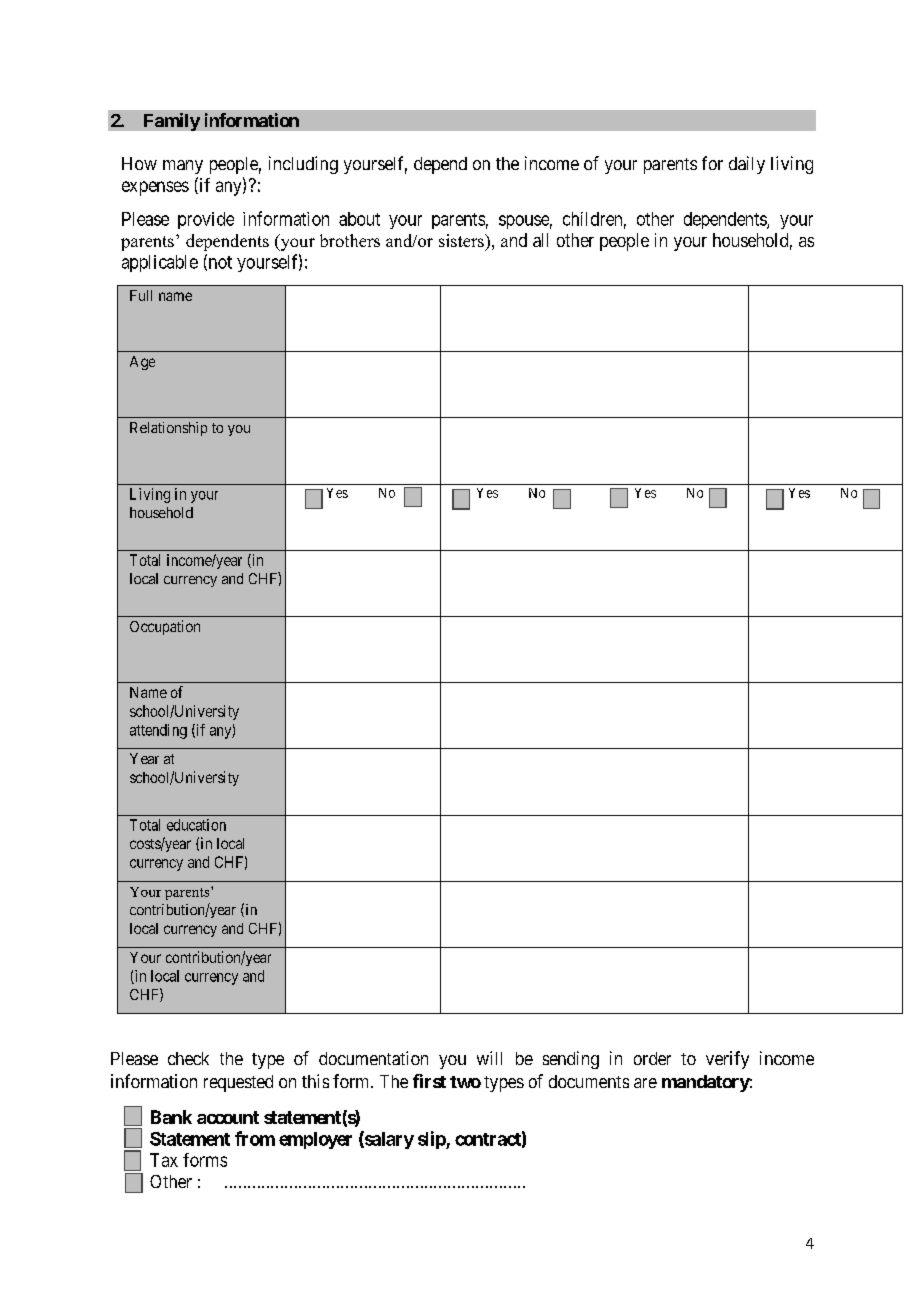  What do you see at coordinates (228, 1117) in the screenshot?
I see `account` at bounding box center [228, 1117].
